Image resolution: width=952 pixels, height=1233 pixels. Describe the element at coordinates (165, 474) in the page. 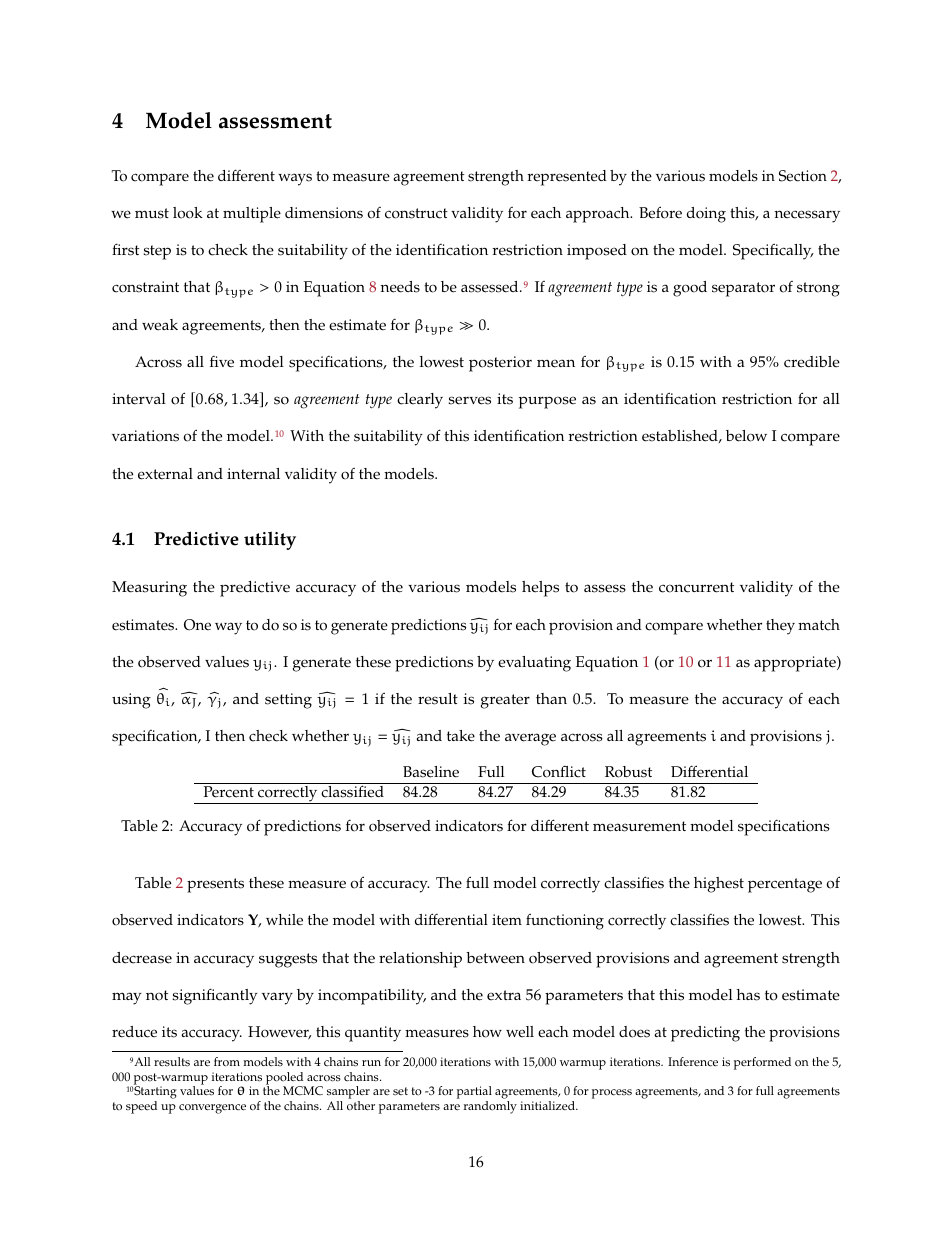

I see `external` at that location.
